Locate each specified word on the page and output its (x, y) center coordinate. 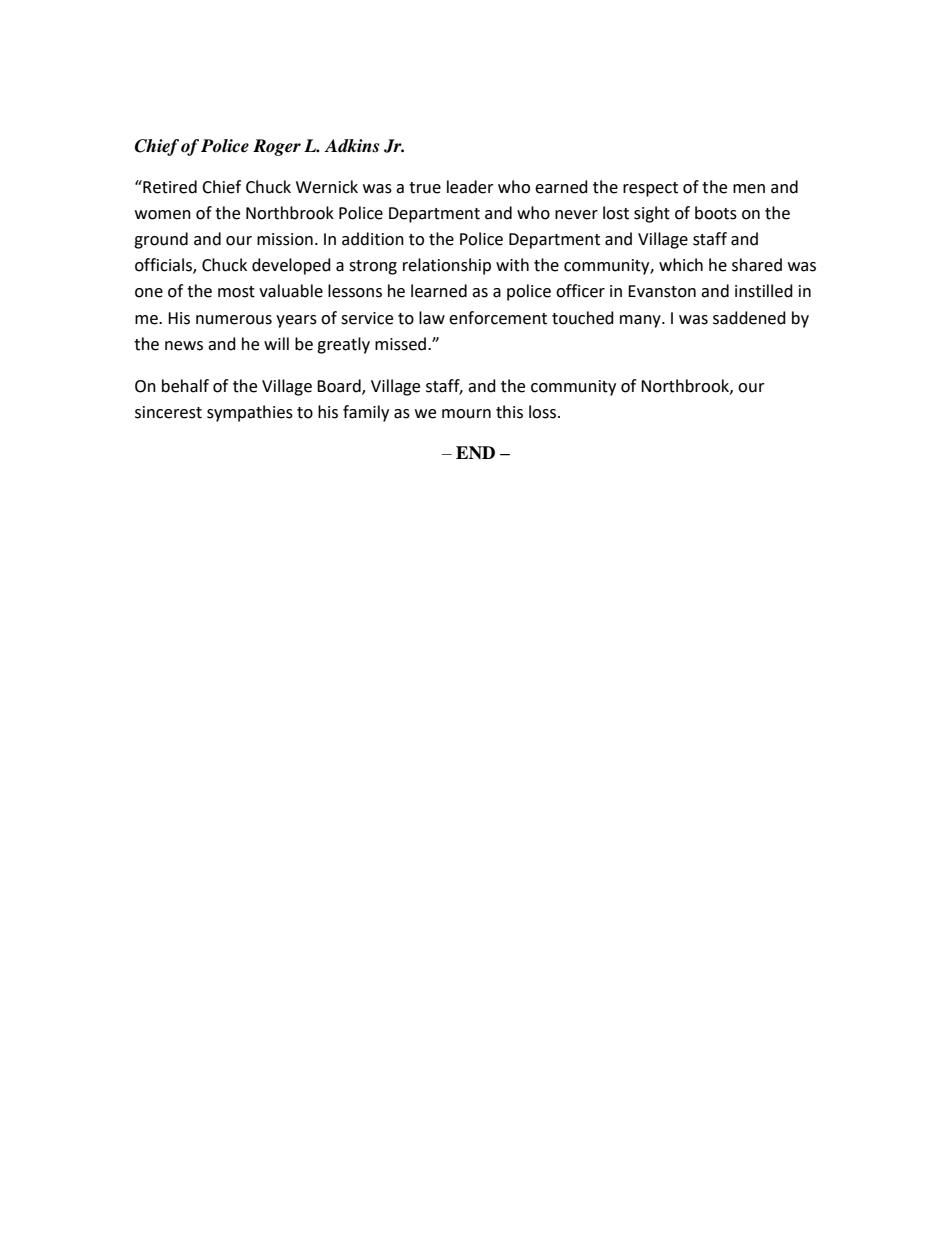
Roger (277, 147)
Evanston (662, 291)
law (432, 318)
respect (650, 189)
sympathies (250, 413)
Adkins (351, 146)
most (236, 292)
